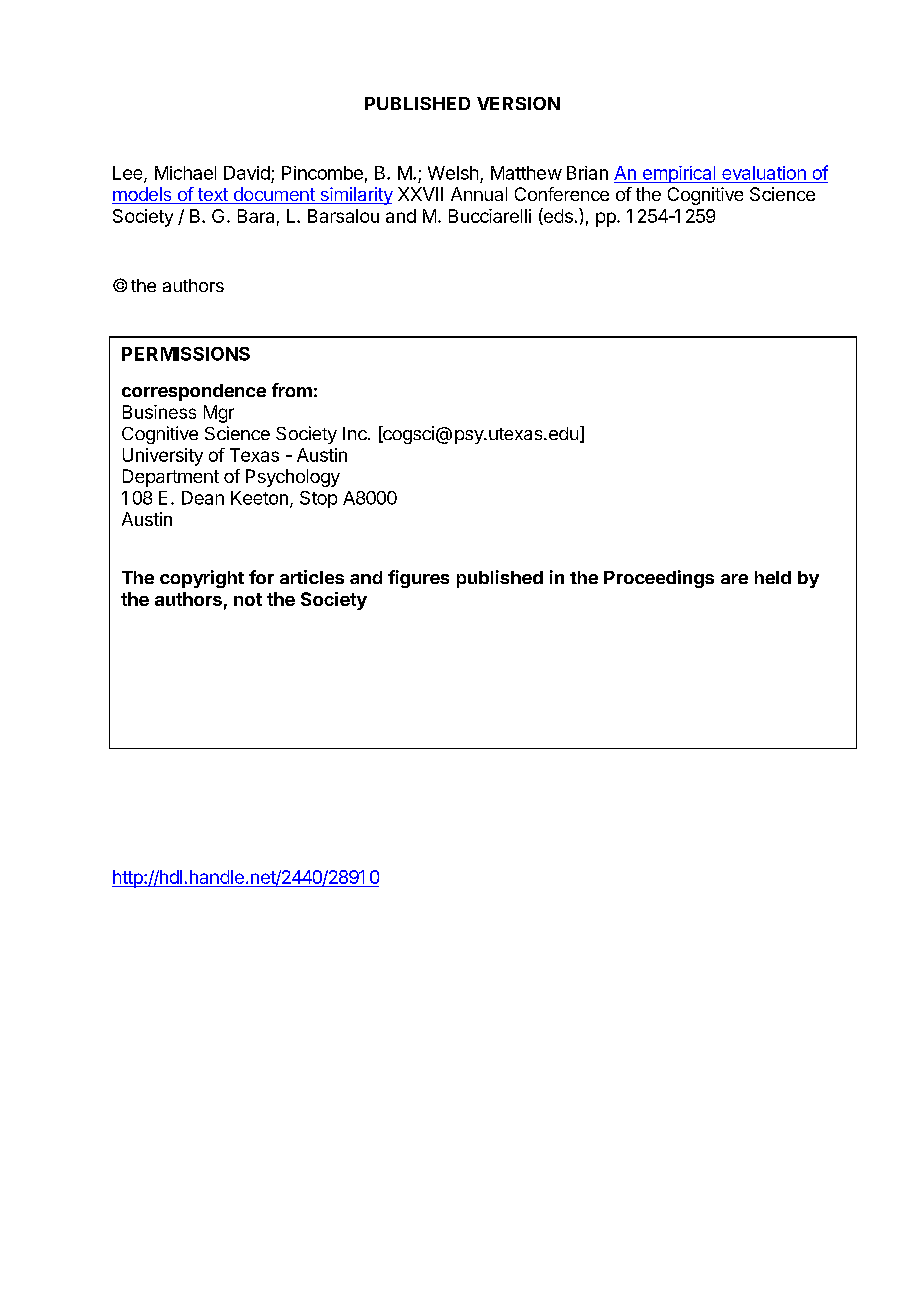 This document has height=1308, width=924. Describe the element at coordinates (171, 478) in the document. I see `Department` at that location.
